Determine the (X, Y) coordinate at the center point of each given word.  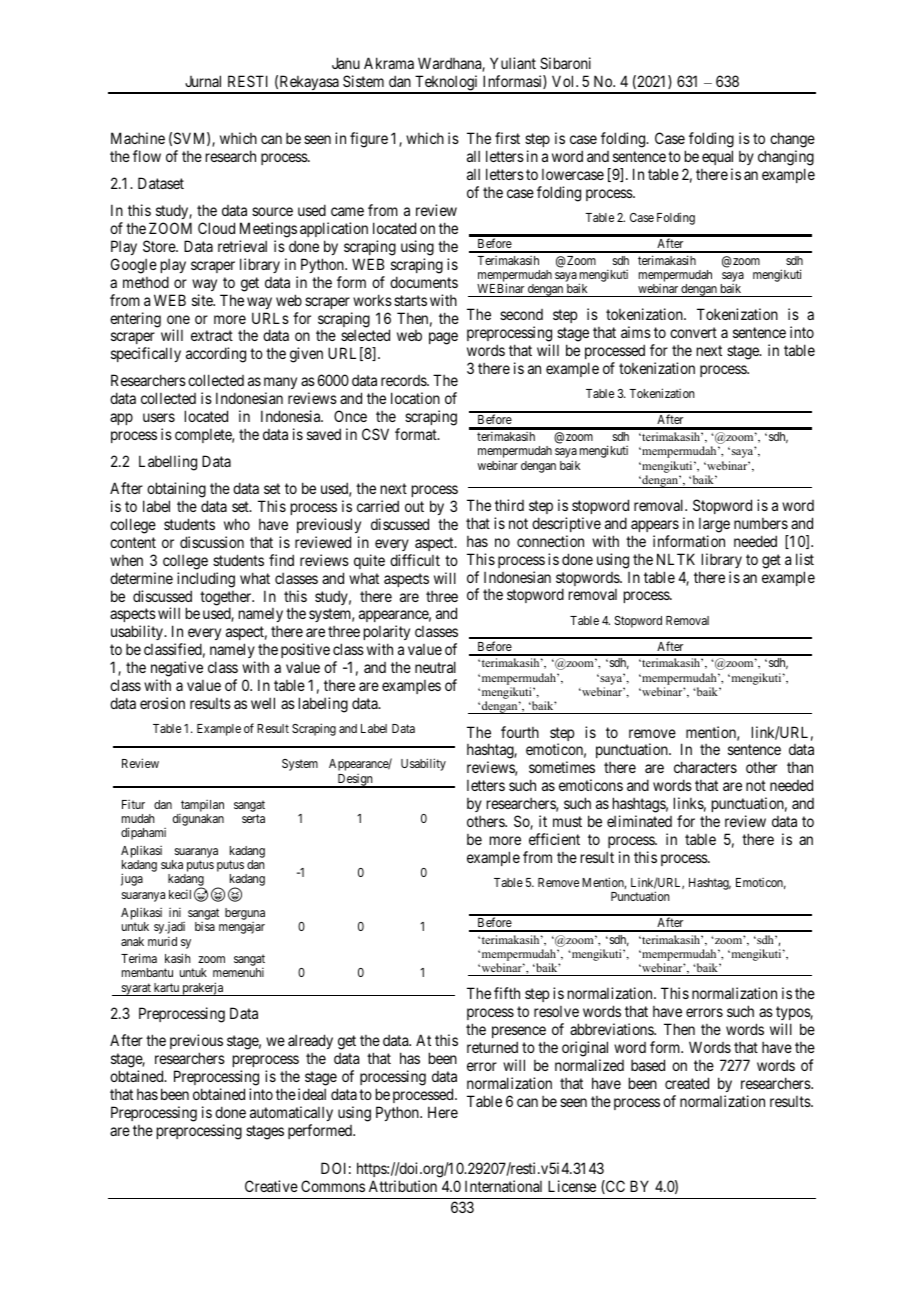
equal (717, 157)
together (227, 599)
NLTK (676, 559)
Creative (271, 1186)
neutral (435, 667)
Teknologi (447, 84)
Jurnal (203, 81)
